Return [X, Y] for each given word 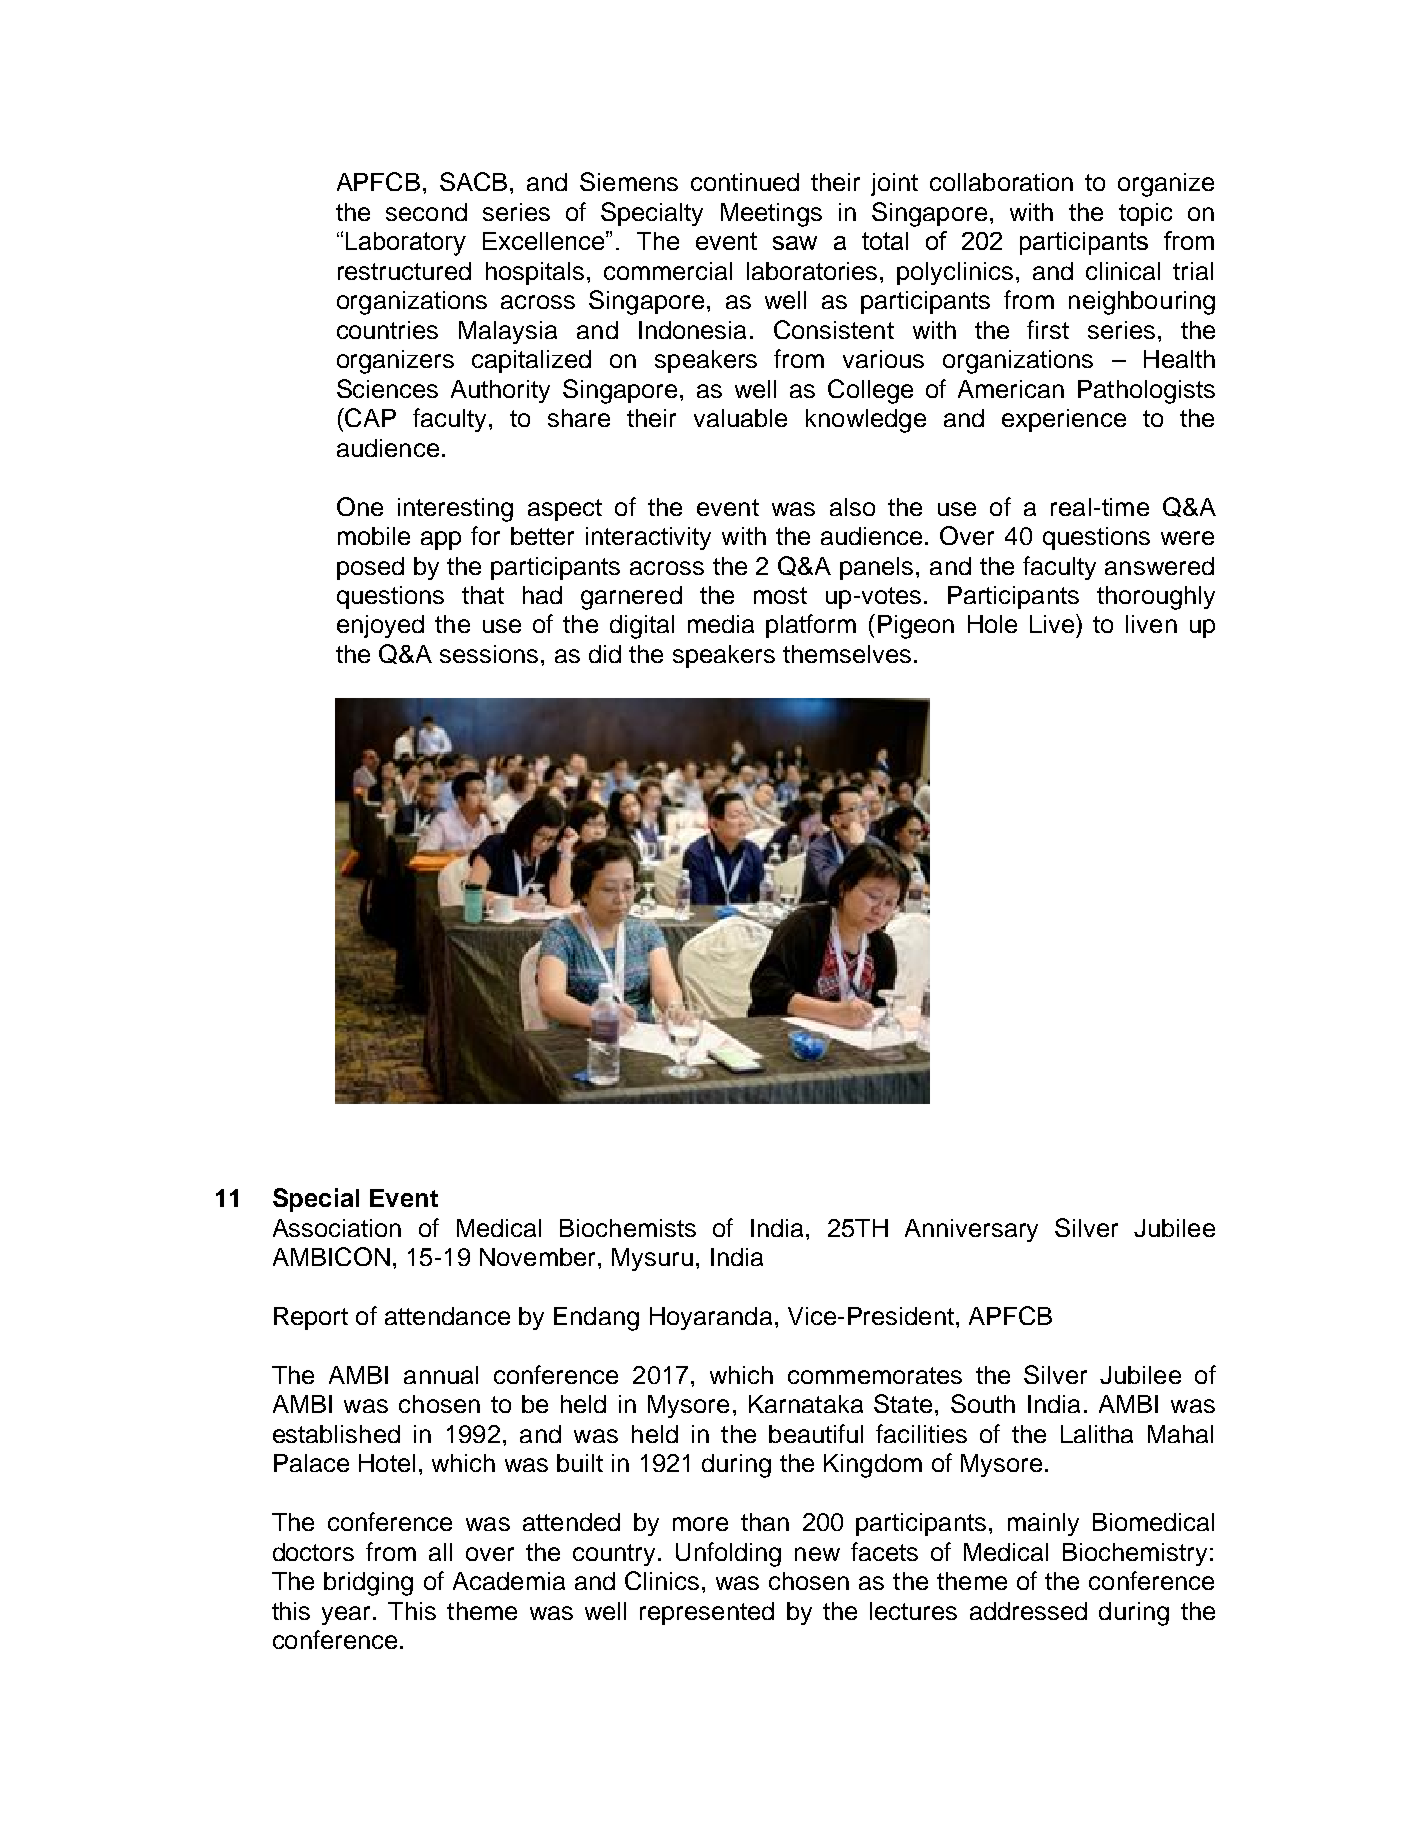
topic [1145, 214]
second [426, 212]
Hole [992, 624]
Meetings [771, 215]
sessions [489, 654]
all [440, 1552]
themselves [847, 654]
